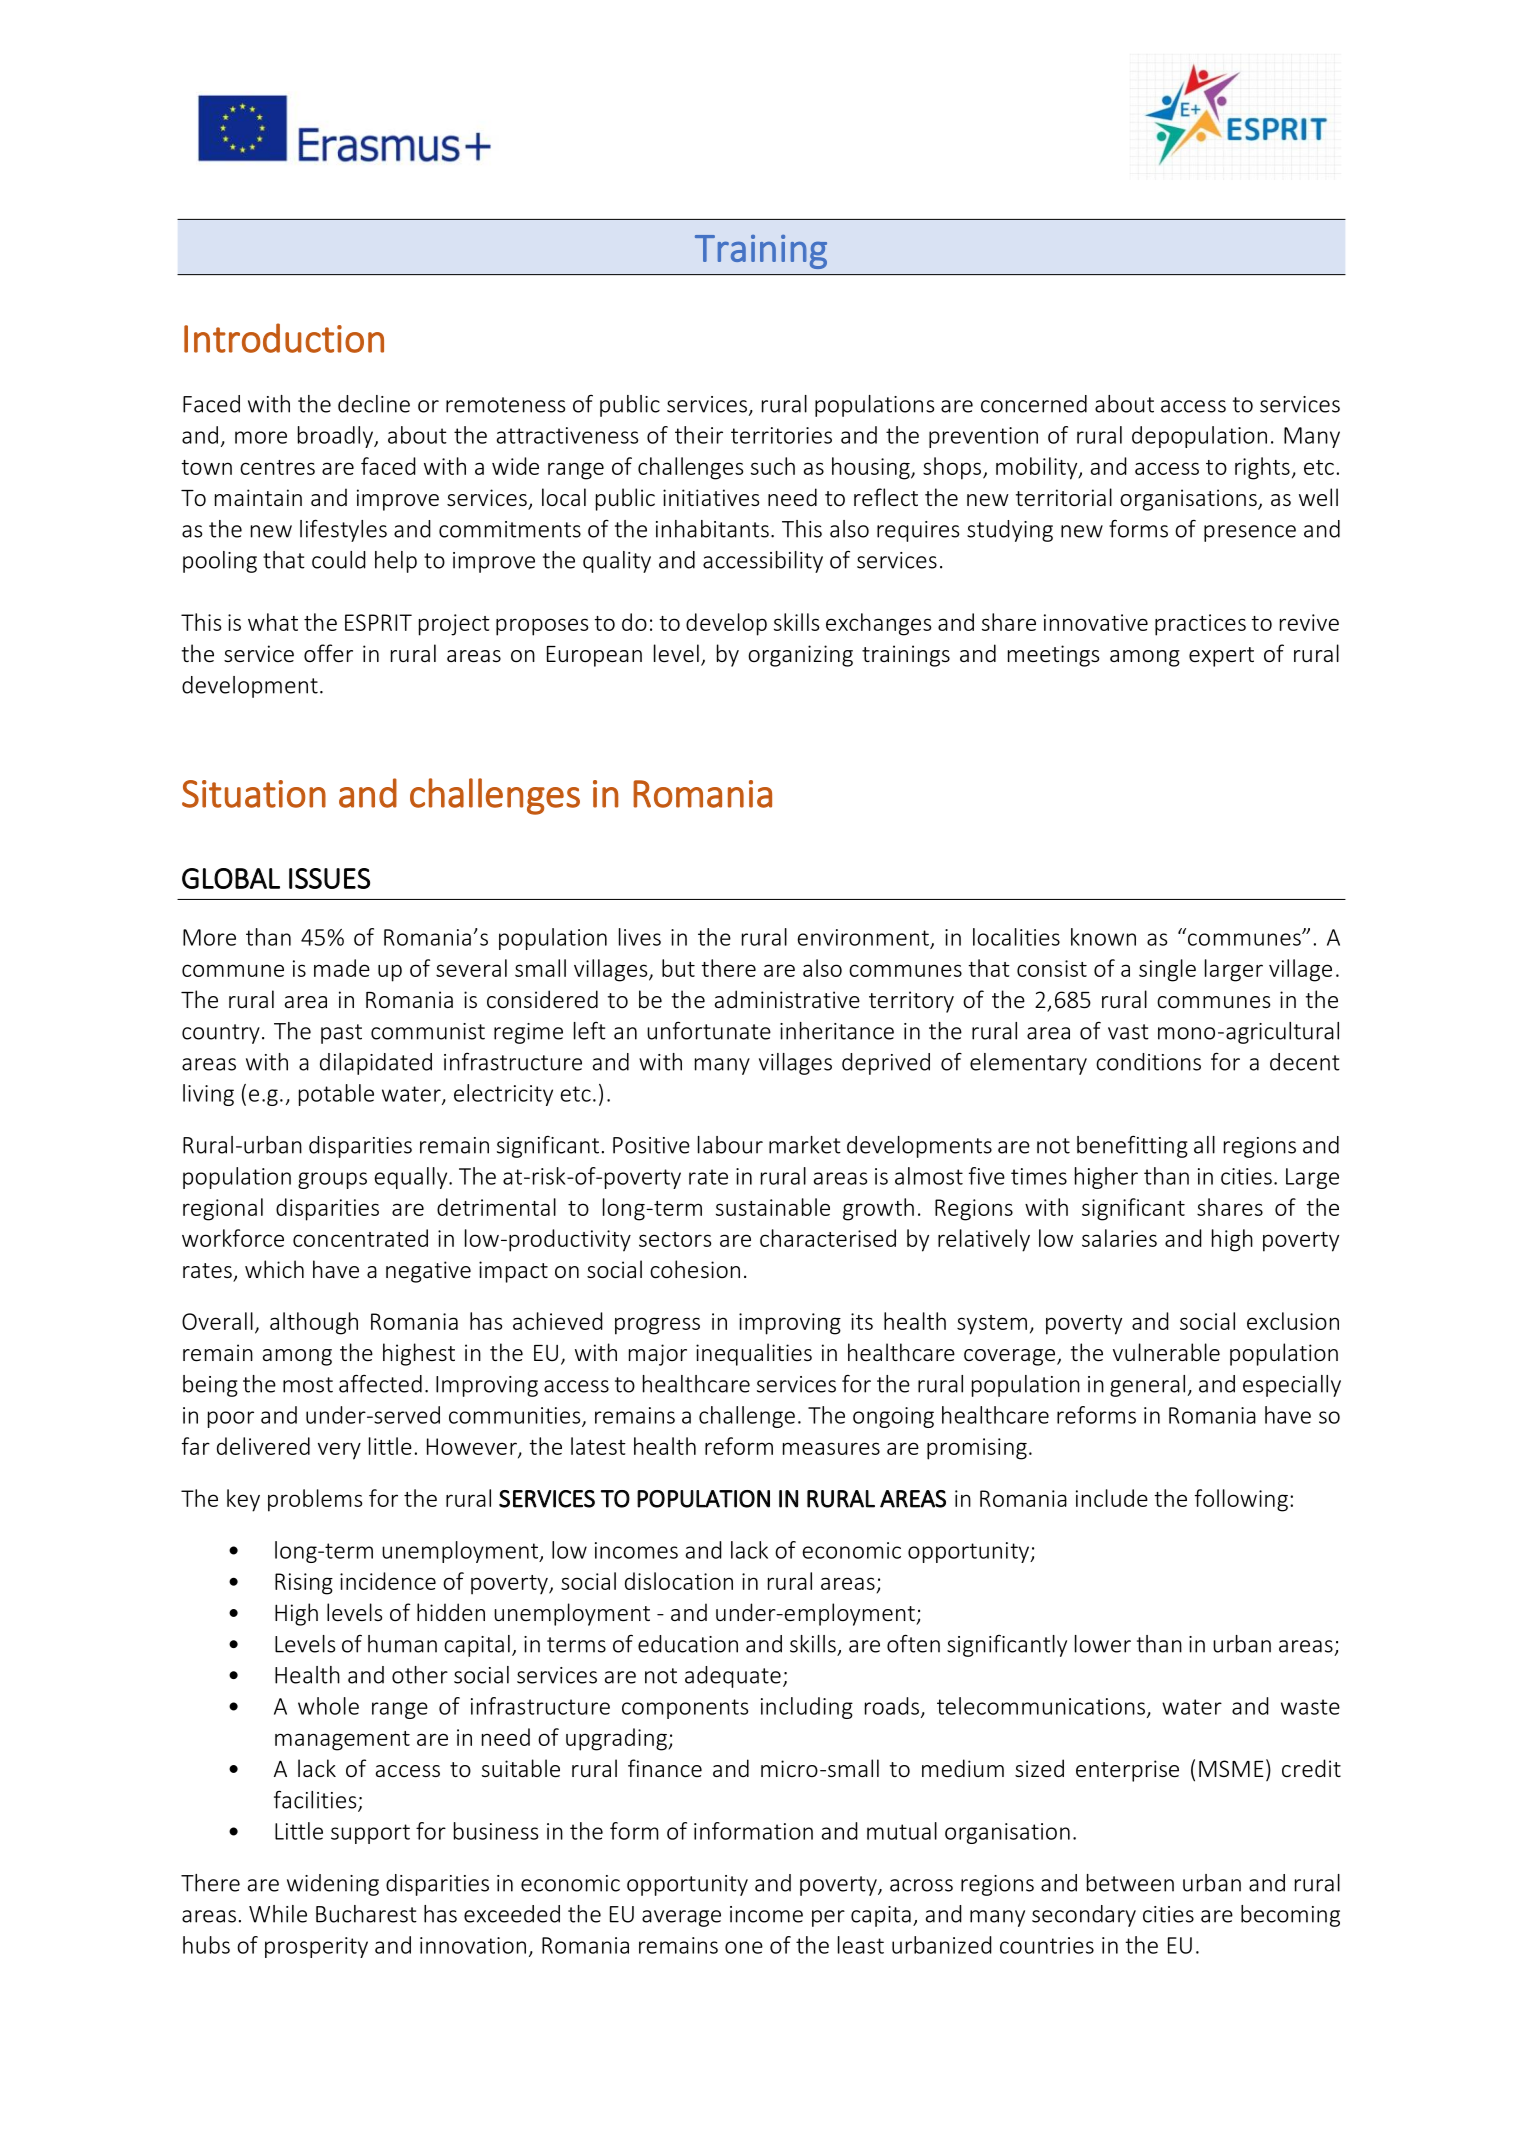 The image size is (1523, 2154). Describe the element at coordinates (366, 1914) in the document. I see `Bucharest` at that location.
